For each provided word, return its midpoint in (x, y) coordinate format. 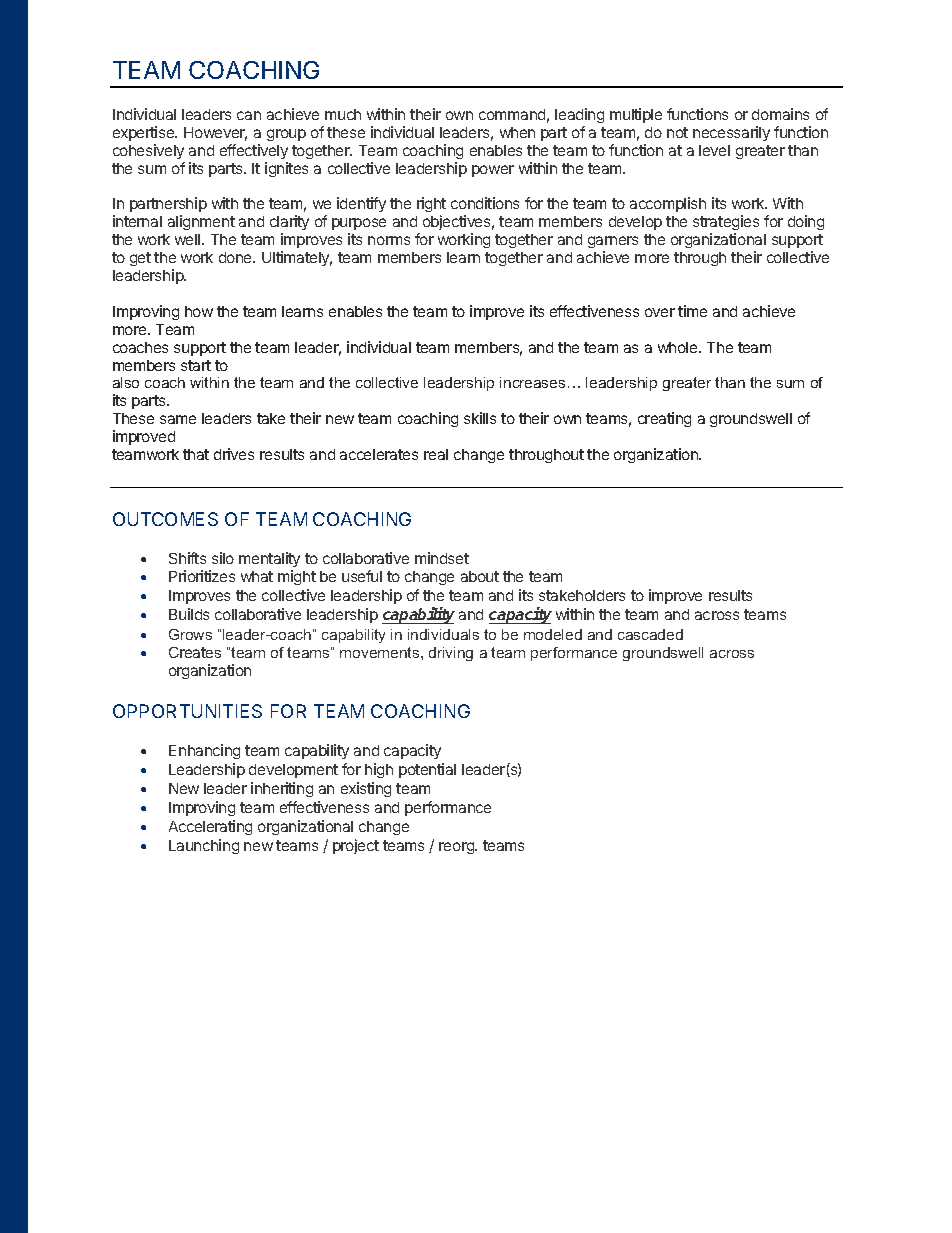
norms (389, 240)
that (196, 454)
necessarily (731, 133)
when (517, 132)
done (236, 257)
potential (427, 770)
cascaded (650, 634)
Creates (195, 652)
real (436, 454)
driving (451, 654)
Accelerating (210, 827)
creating (664, 419)
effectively (254, 151)
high (379, 770)
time (692, 311)
